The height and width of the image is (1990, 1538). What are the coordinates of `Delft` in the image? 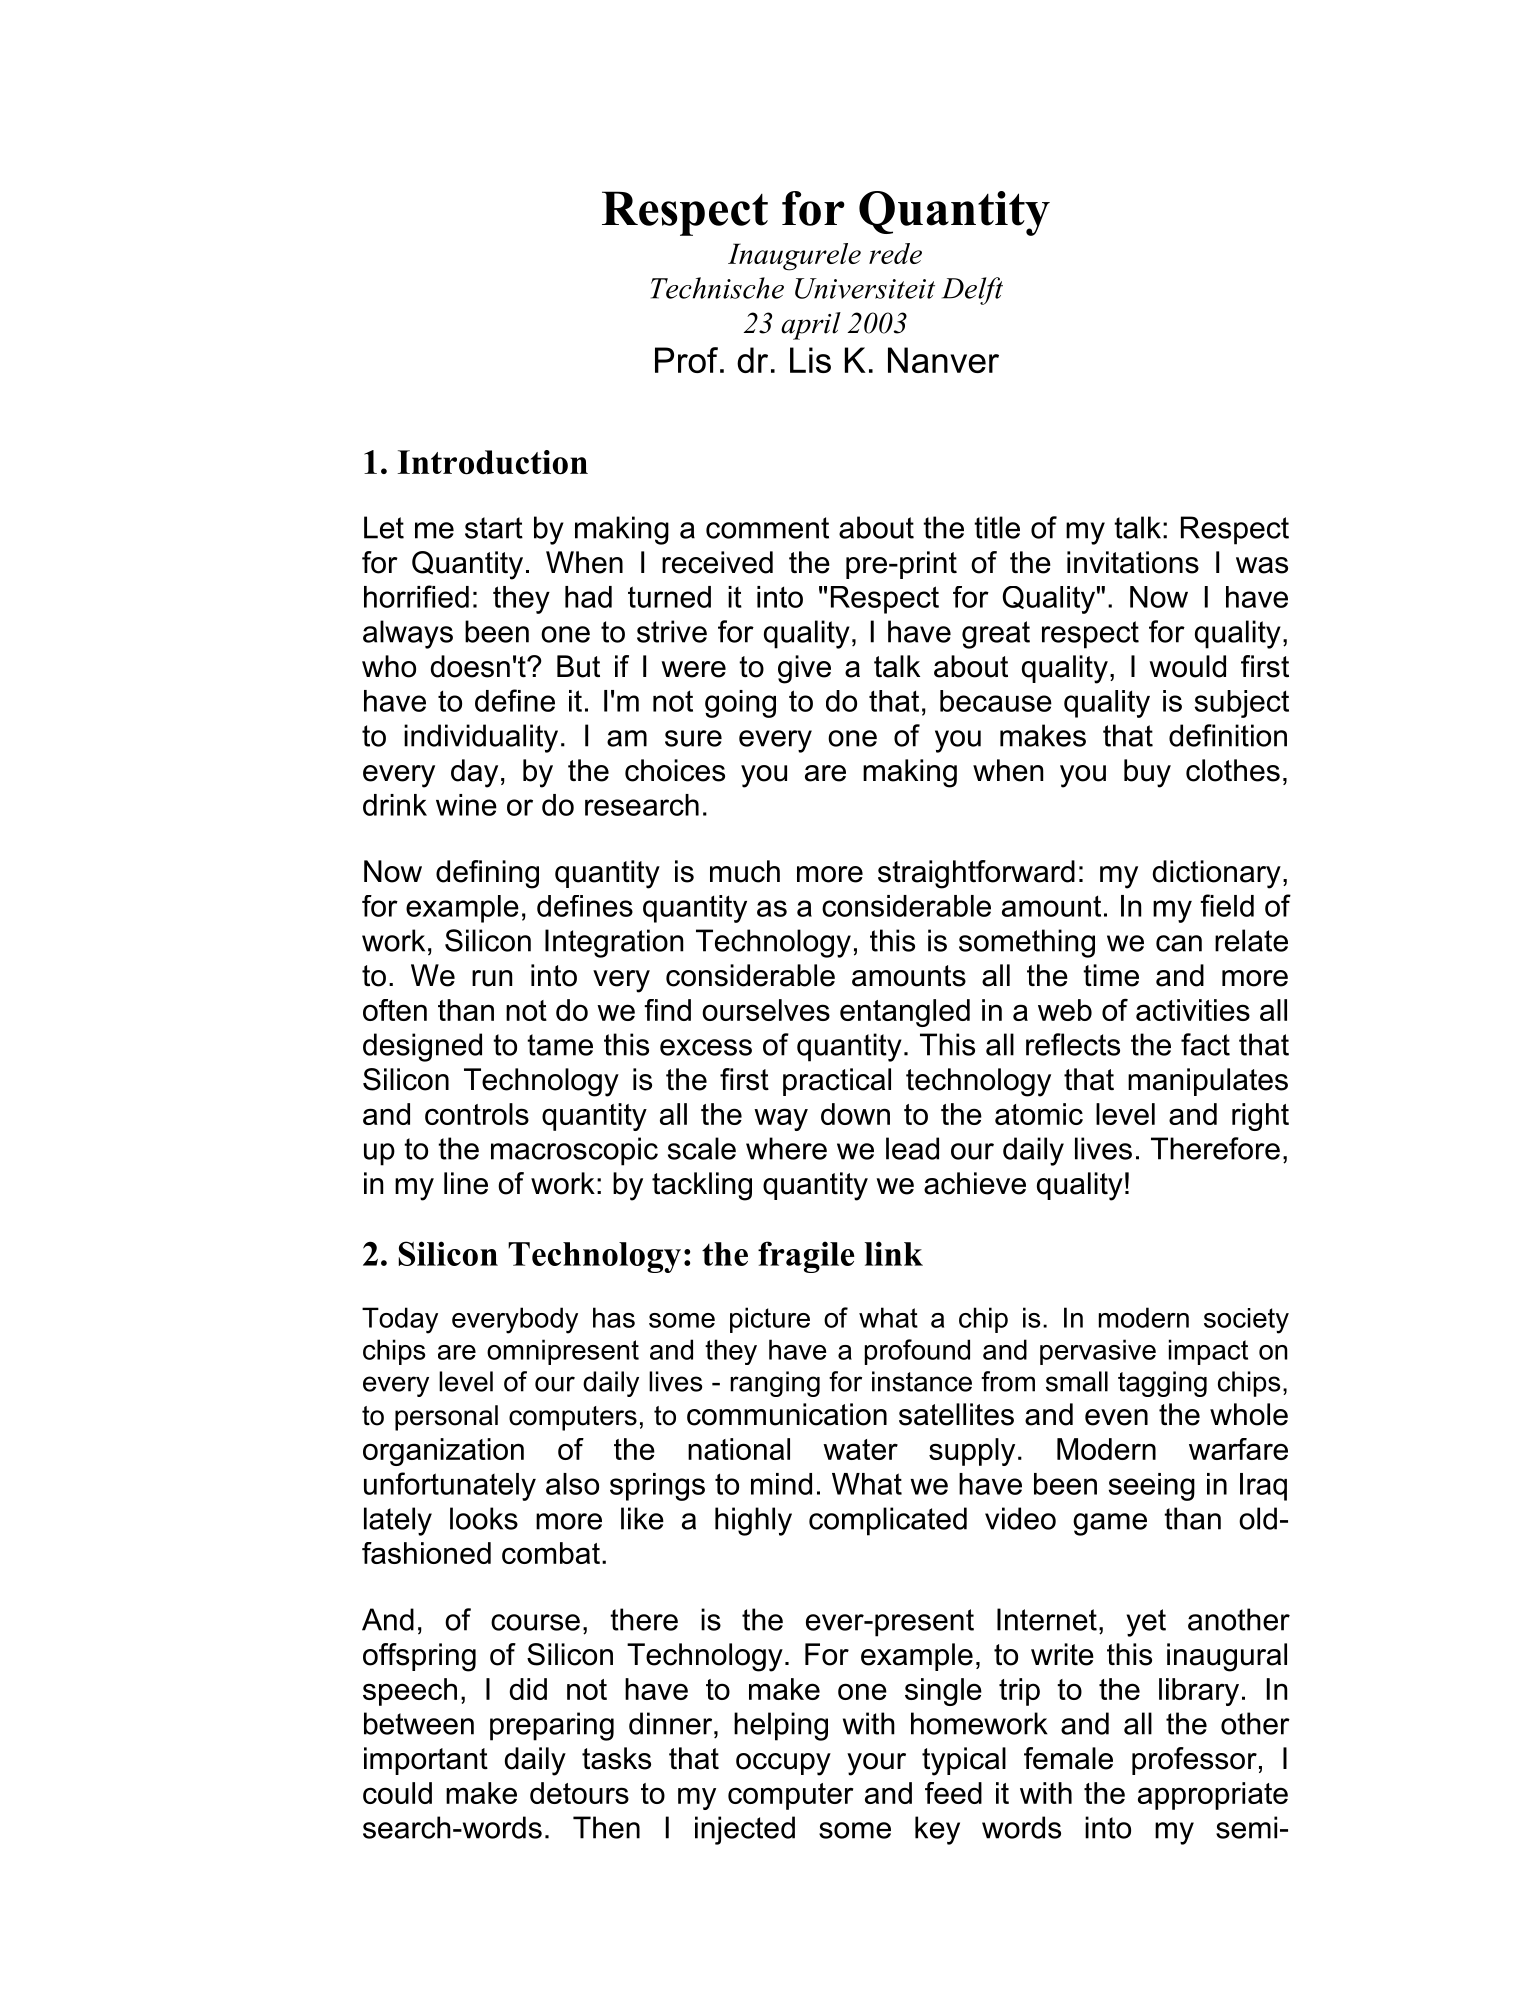 It's located at (972, 291).
